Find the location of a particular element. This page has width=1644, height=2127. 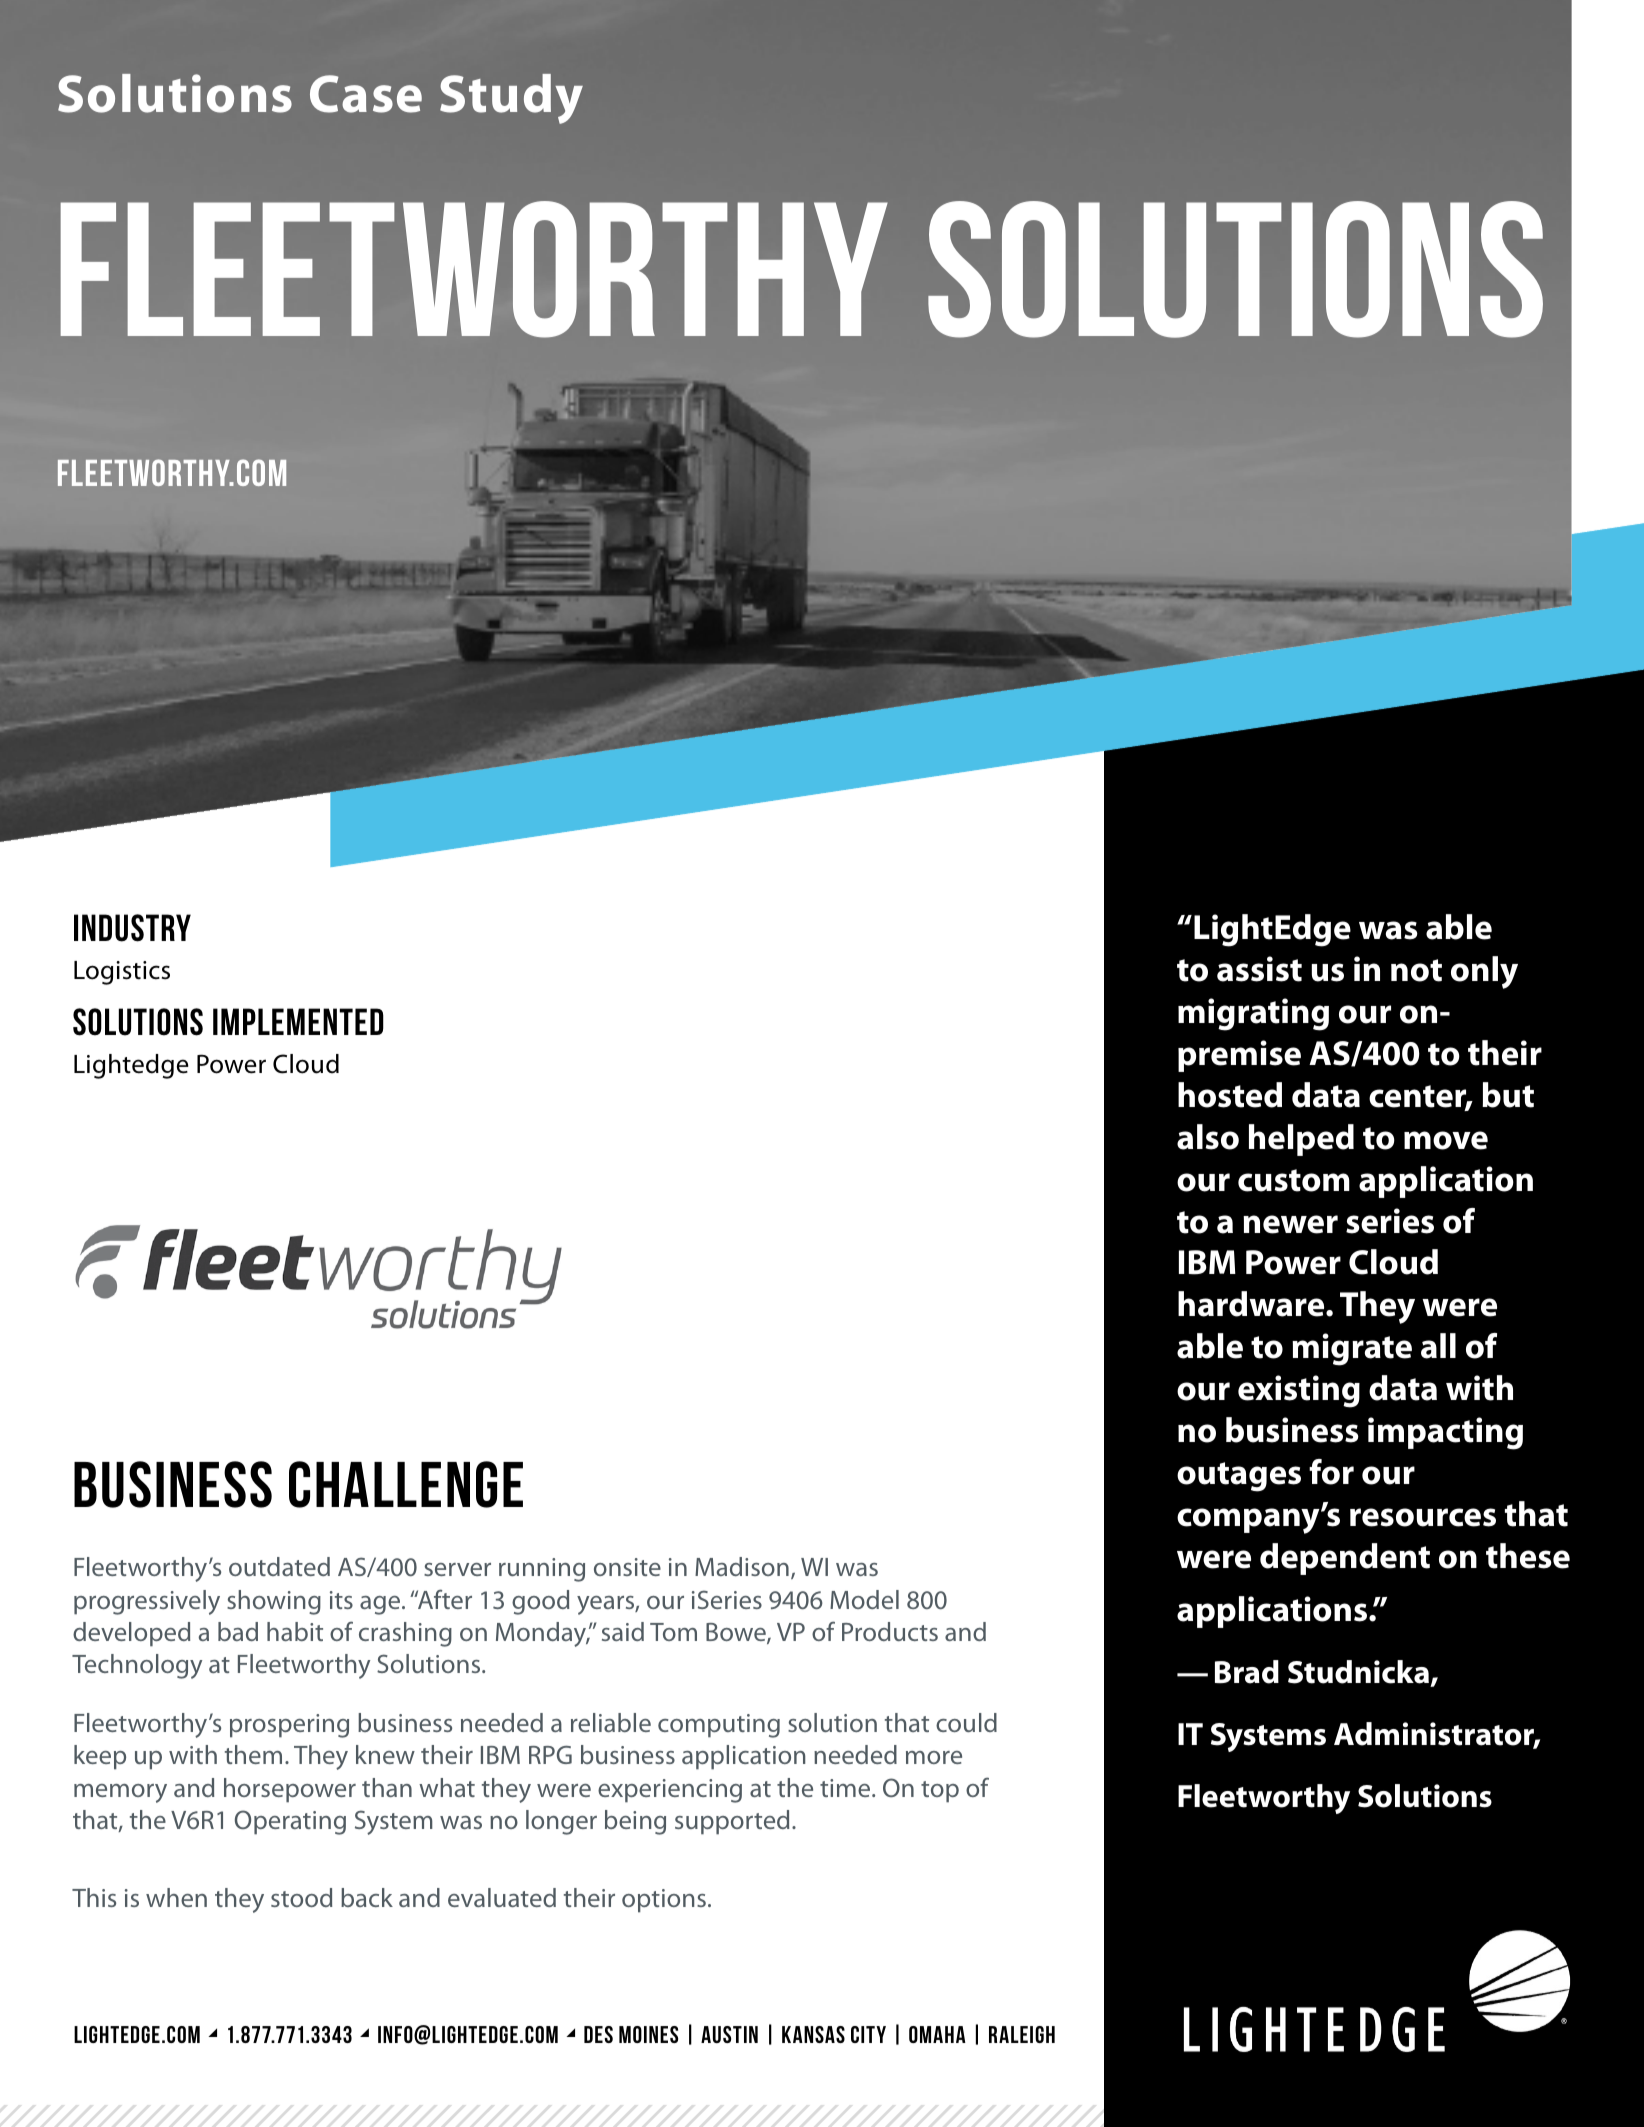

not is located at coordinates (1416, 970).
